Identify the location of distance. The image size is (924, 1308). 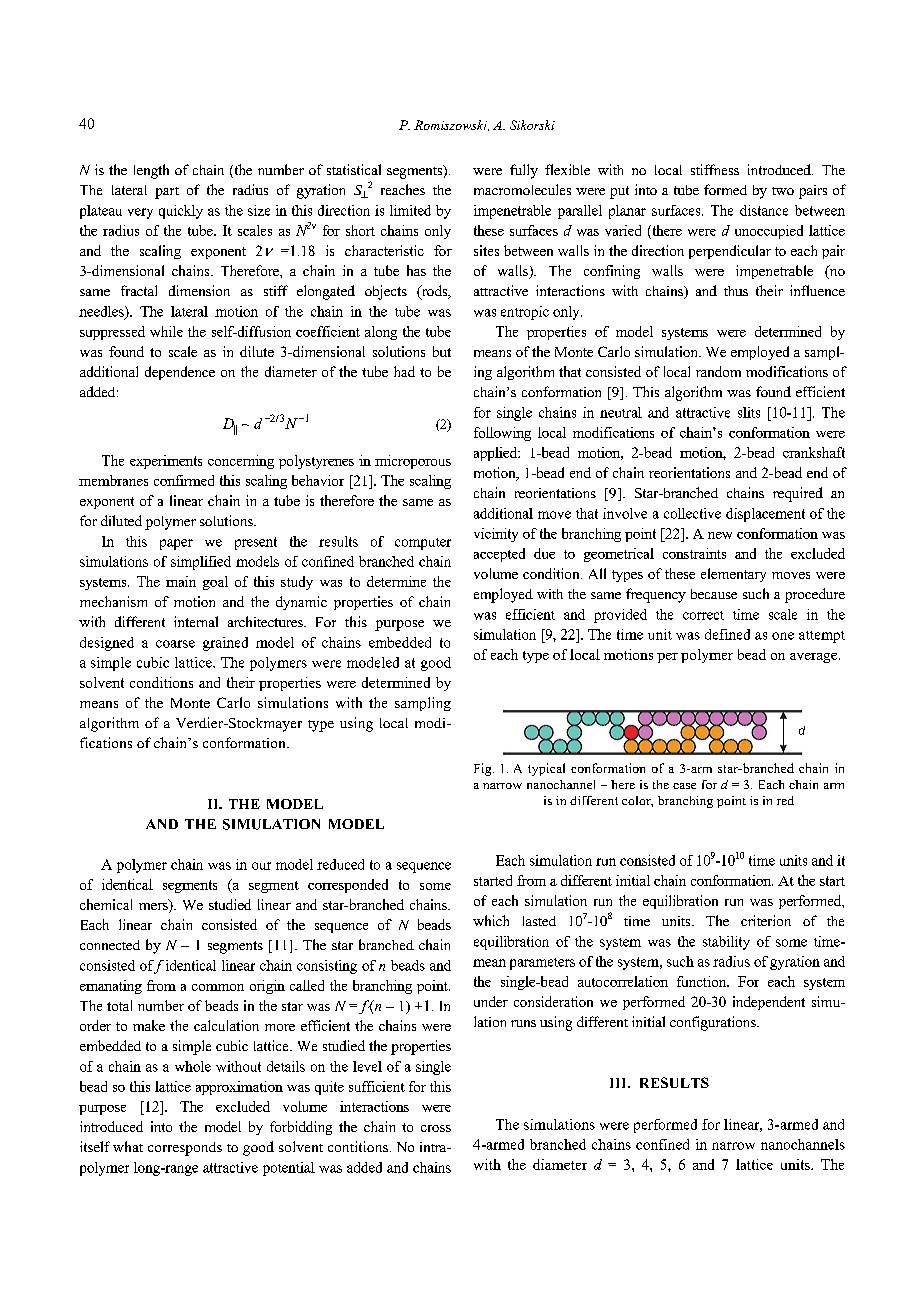
(764, 210).
